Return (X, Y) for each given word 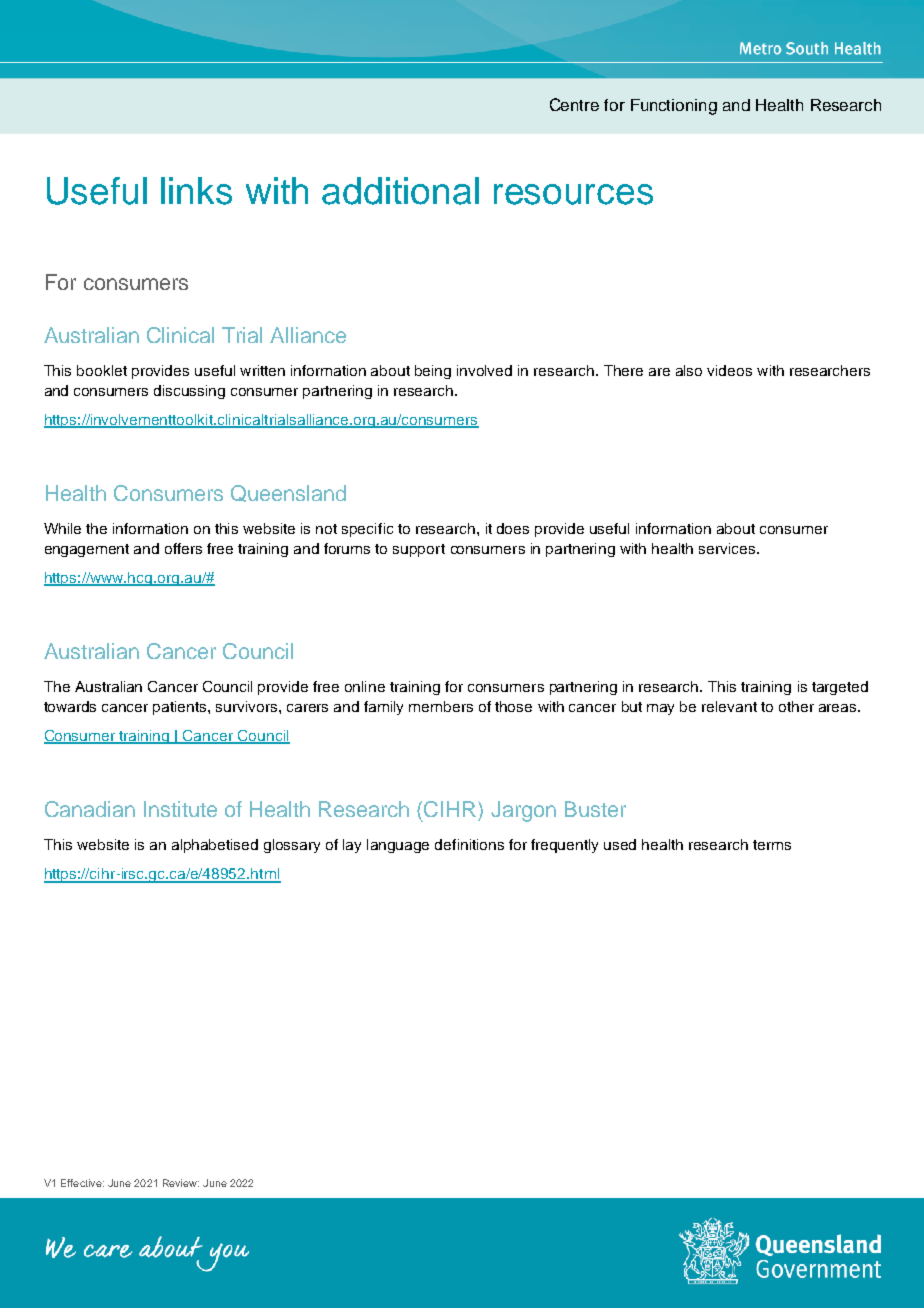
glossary (292, 846)
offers (183, 548)
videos (729, 370)
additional (400, 191)
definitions (469, 844)
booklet (102, 370)
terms (772, 845)
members (441, 706)
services (727, 548)
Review (181, 1183)
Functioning (674, 107)
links (196, 191)
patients (181, 708)
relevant (729, 706)
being (433, 372)
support (419, 550)
